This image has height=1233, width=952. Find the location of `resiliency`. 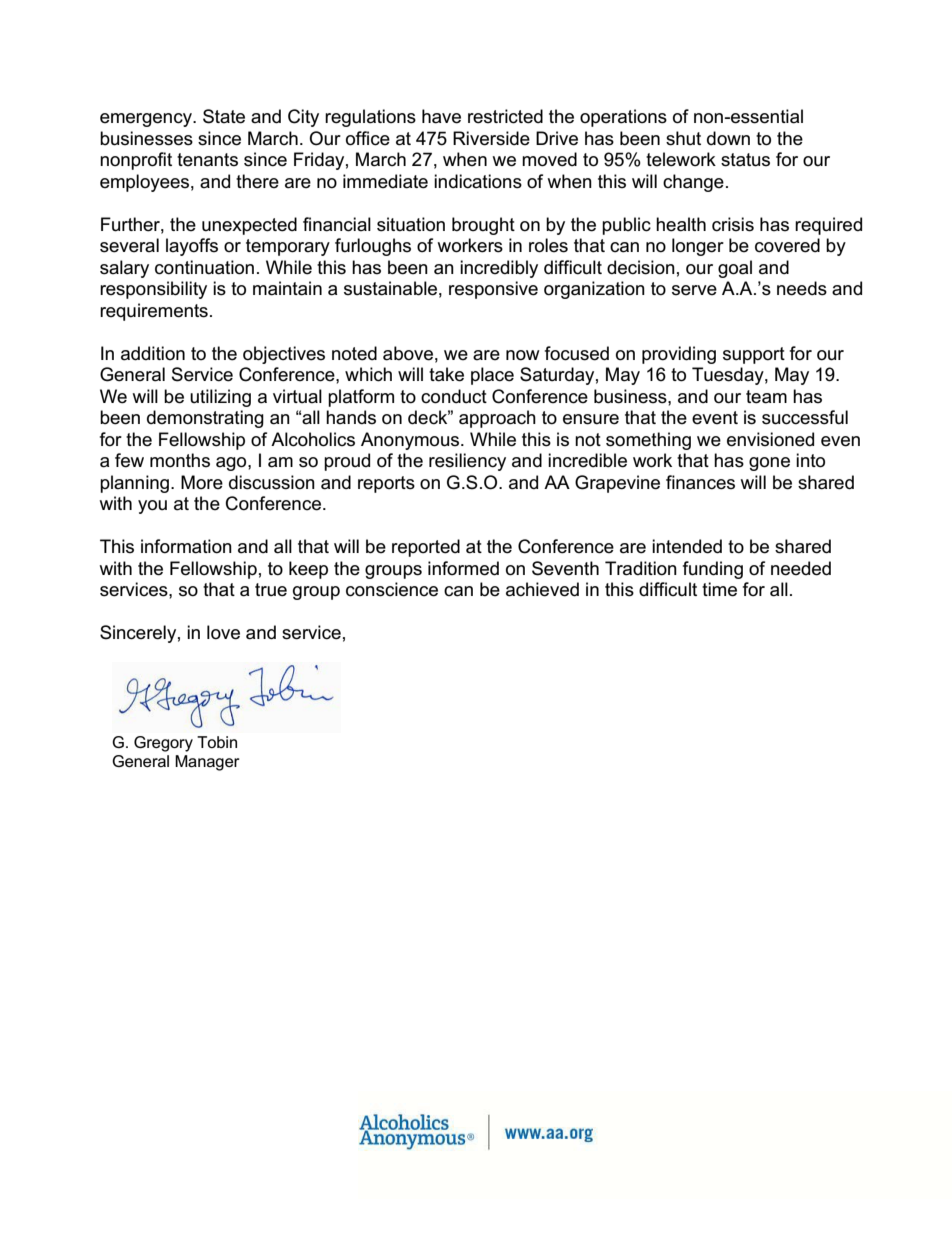

resiliency is located at coordinates (467, 462).
